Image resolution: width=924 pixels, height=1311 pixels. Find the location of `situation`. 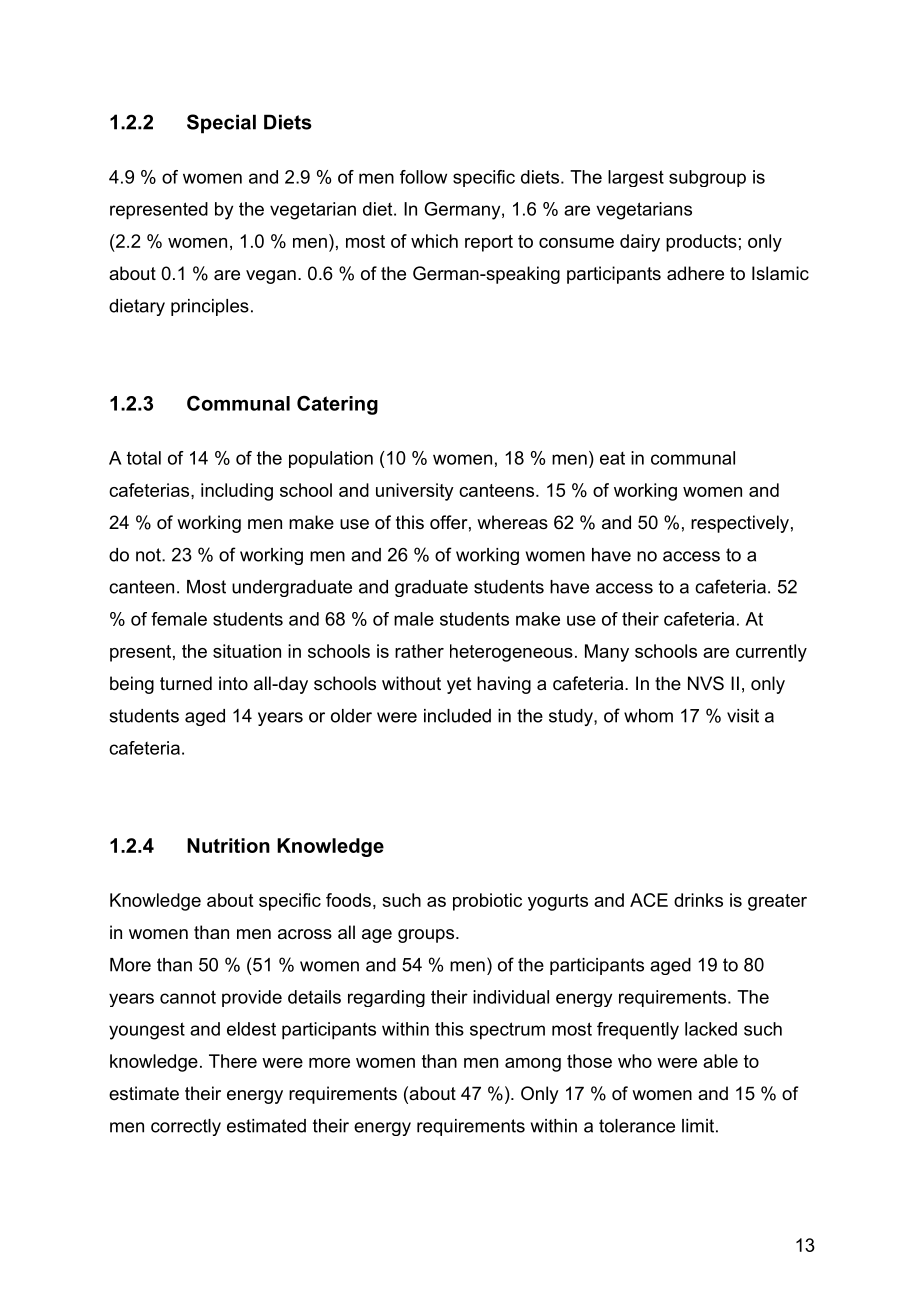

situation is located at coordinates (247, 651).
